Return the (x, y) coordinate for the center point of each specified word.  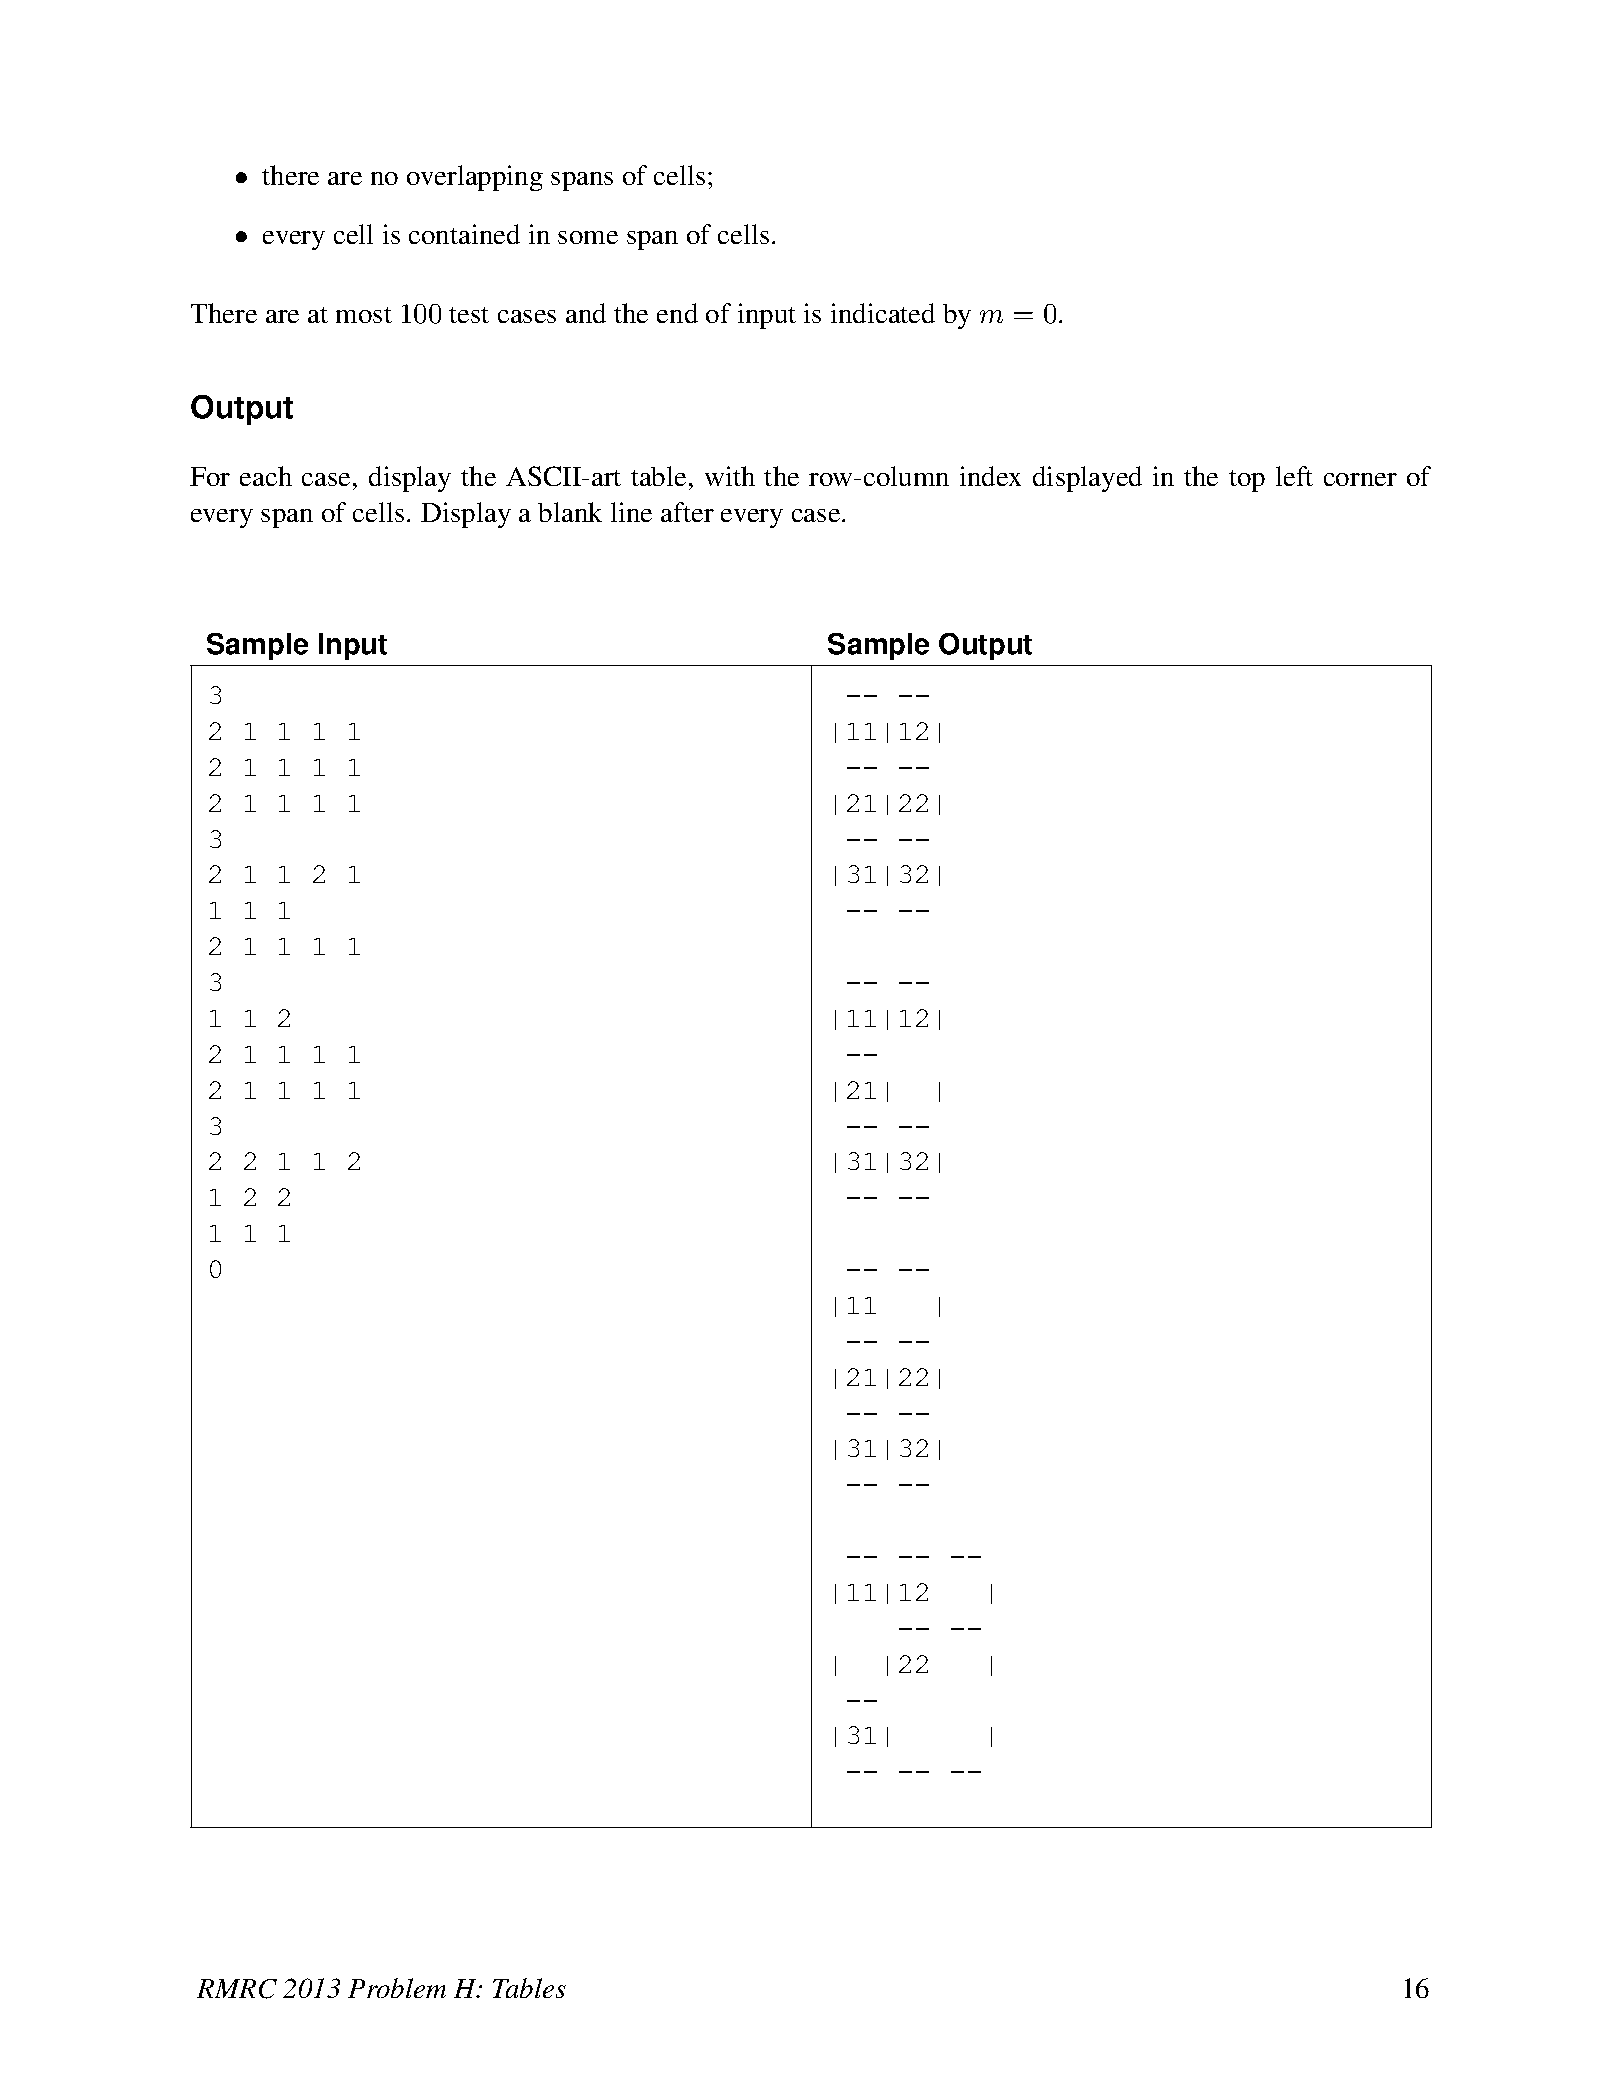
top (1247, 481)
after (687, 512)
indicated (883, 313)
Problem (397, 1988)
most (364, 315)
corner (1360, 479)
